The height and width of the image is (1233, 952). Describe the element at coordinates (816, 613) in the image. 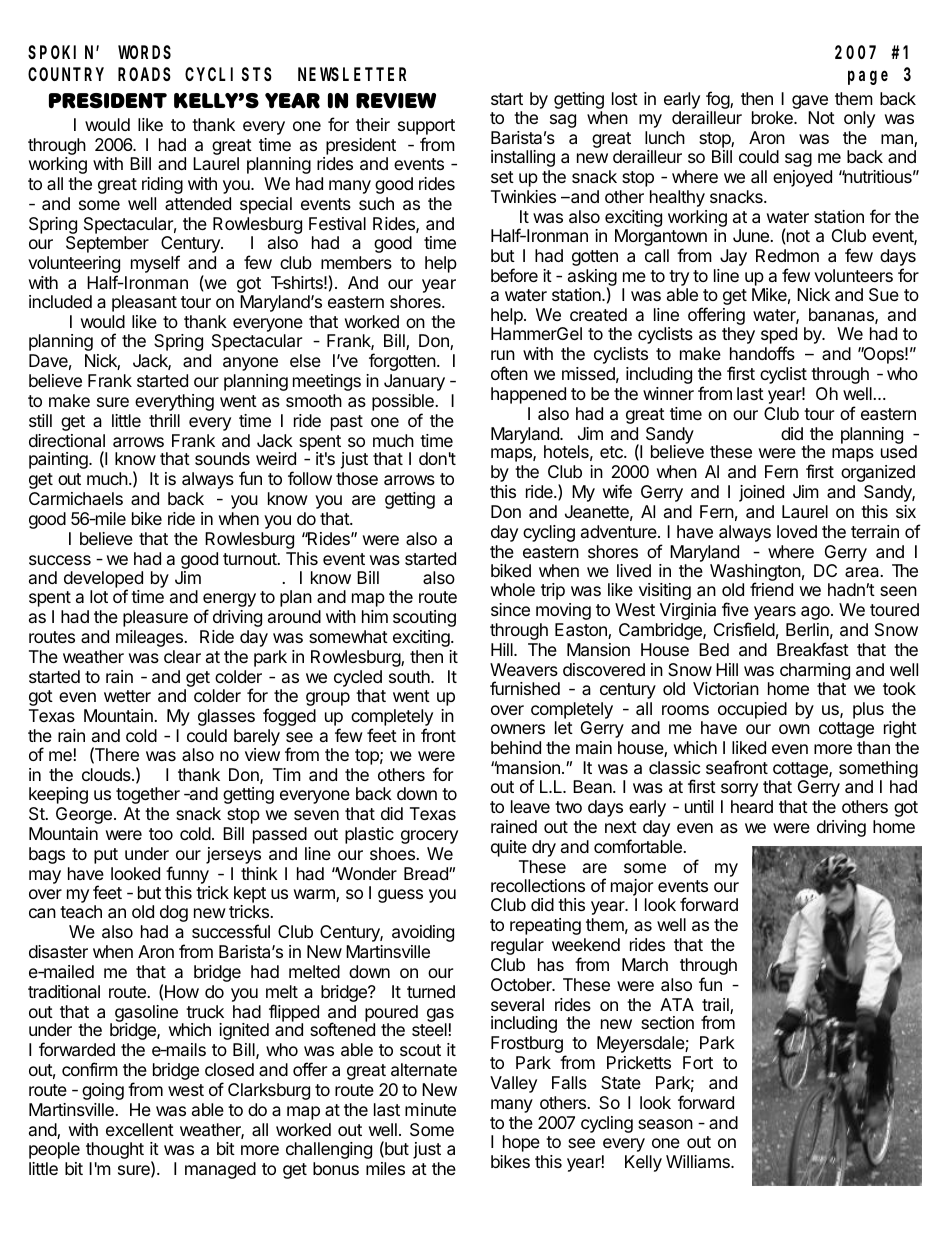

I see `ago` at that location.
